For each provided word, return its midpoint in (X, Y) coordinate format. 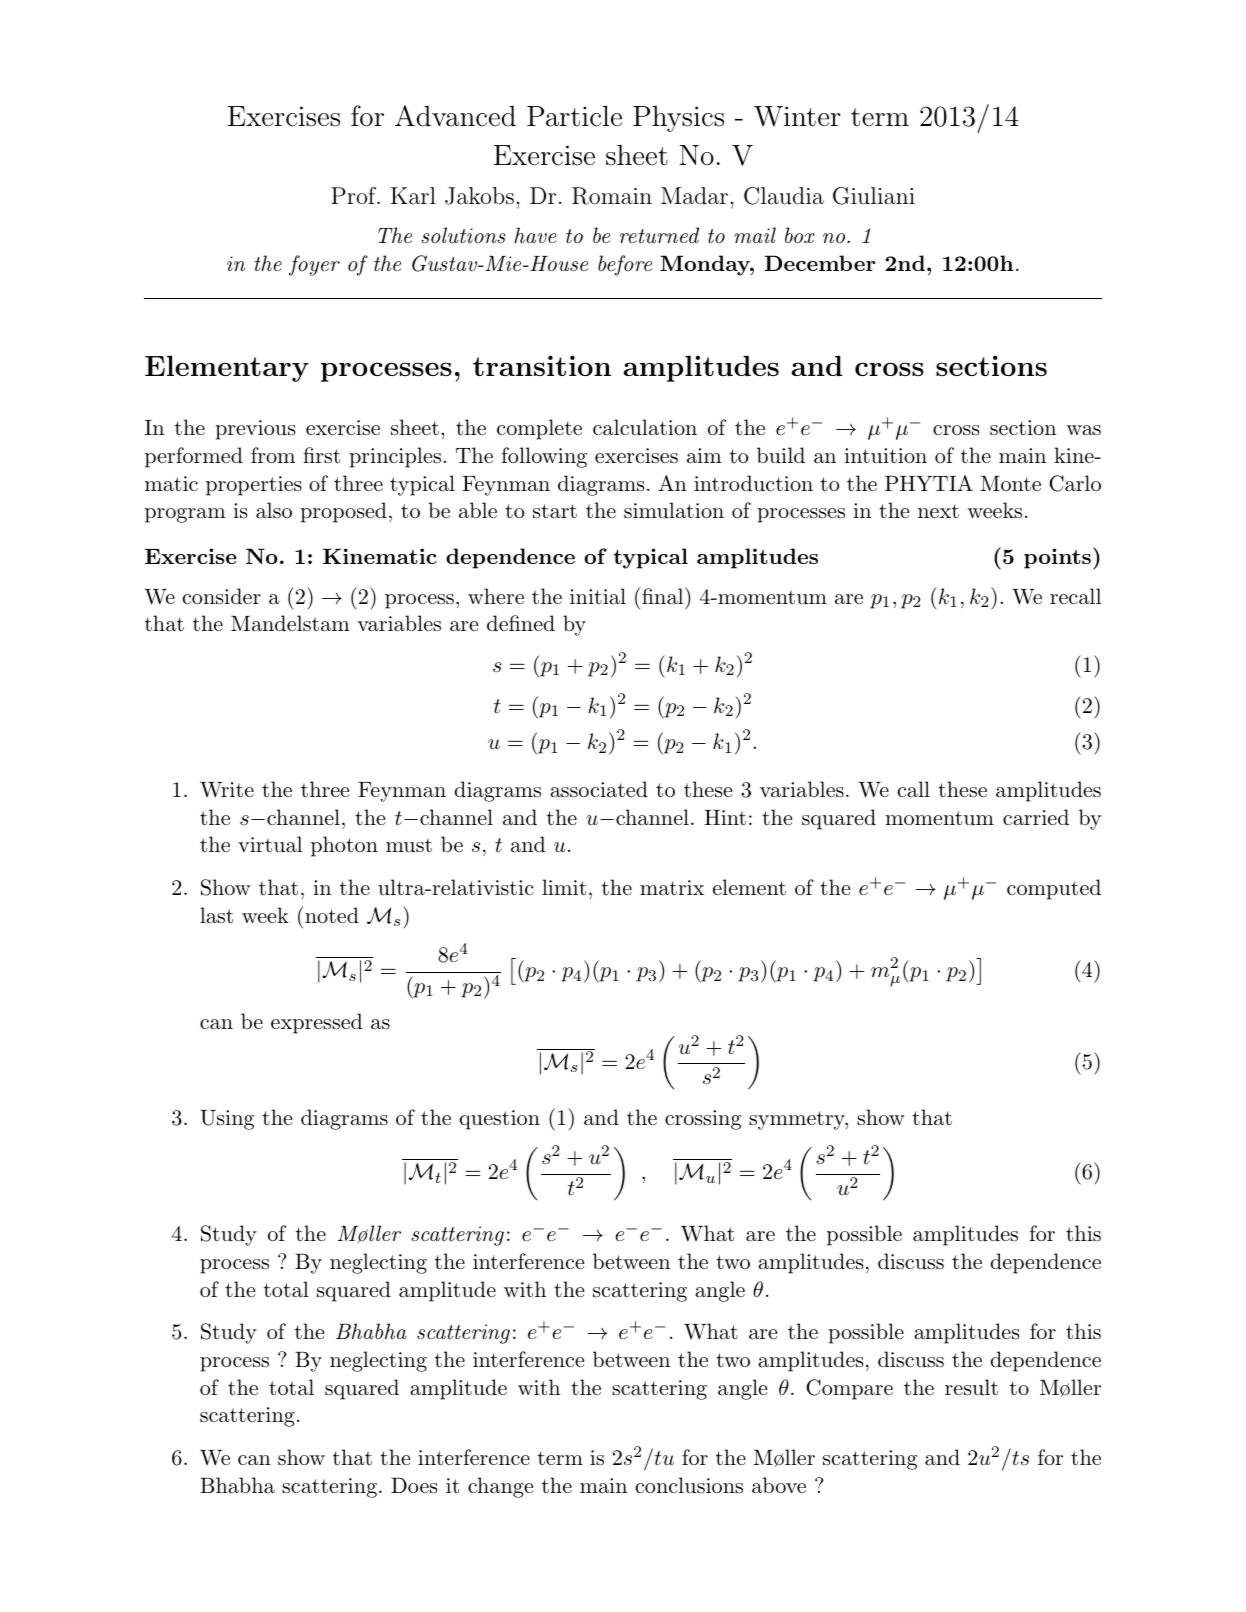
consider (222, 596)
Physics (678, 119)
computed (1054, 889)
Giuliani (874, 196)
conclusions (689, 1485)
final (662, 596)
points (1057, 558)
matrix (672, 888)
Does (414, 1486)
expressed (316, 1023)
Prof (355, 195)
